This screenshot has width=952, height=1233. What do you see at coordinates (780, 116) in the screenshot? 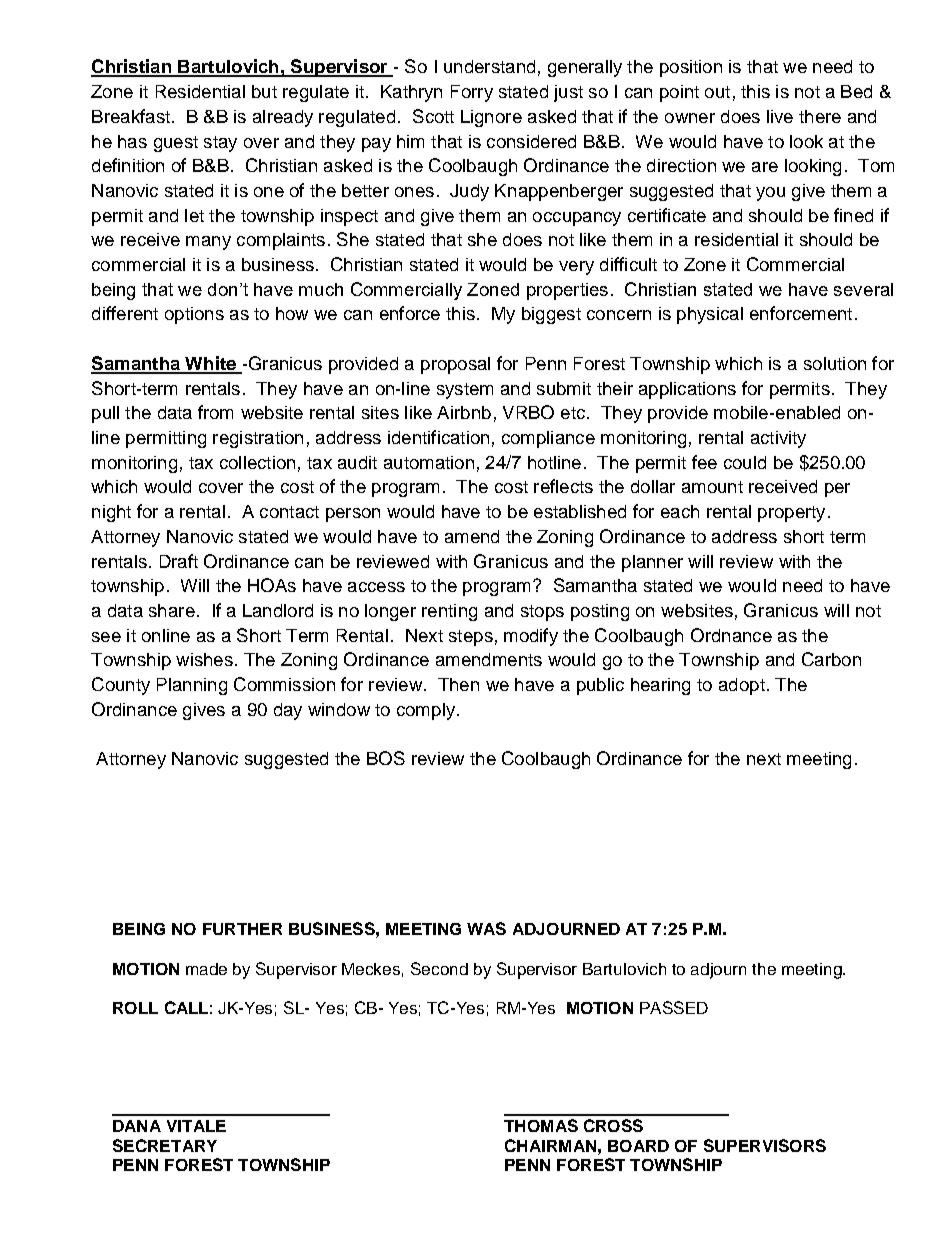
I see `live` at bounding box center [780, 116].
